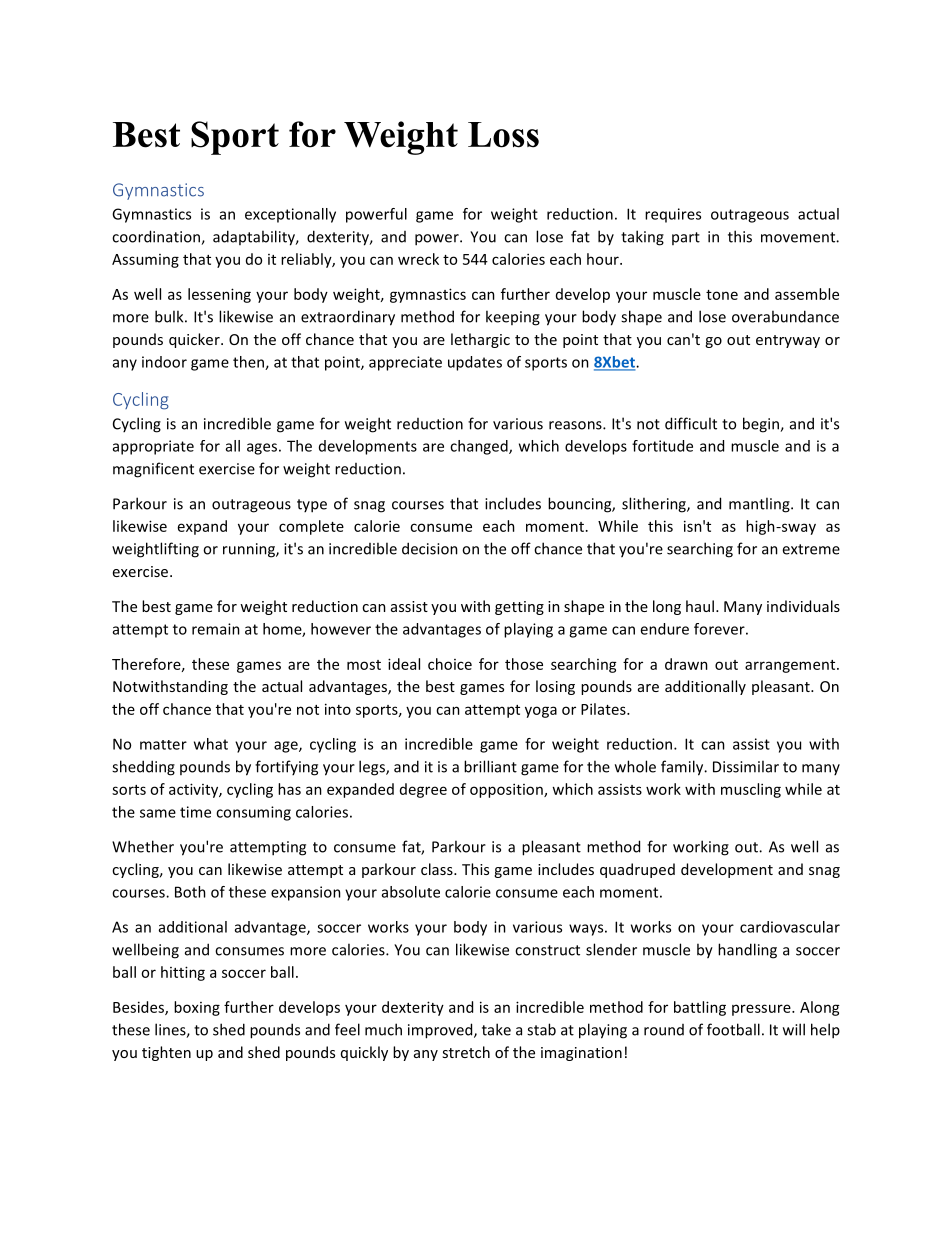 The image size is (952, 1233). I want to click on requires, so click(673, 215).
